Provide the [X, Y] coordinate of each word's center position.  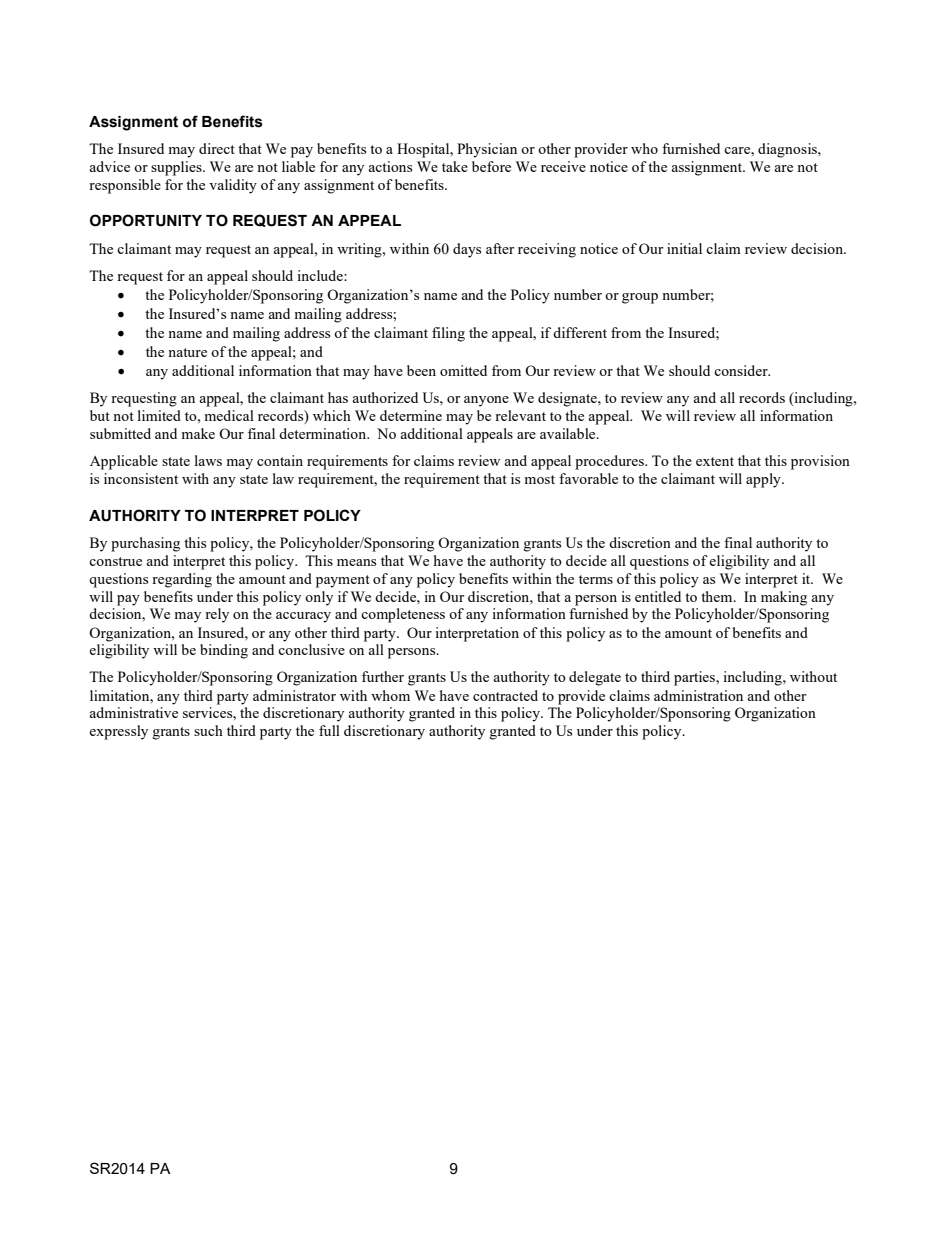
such [208, 730]
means [356, 562]
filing [448, 334]
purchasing [145, 544]
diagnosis [788, 150]
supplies [177, 168]
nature [187, 352]
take [455, 166]
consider [742, 370]
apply [764, 480]
